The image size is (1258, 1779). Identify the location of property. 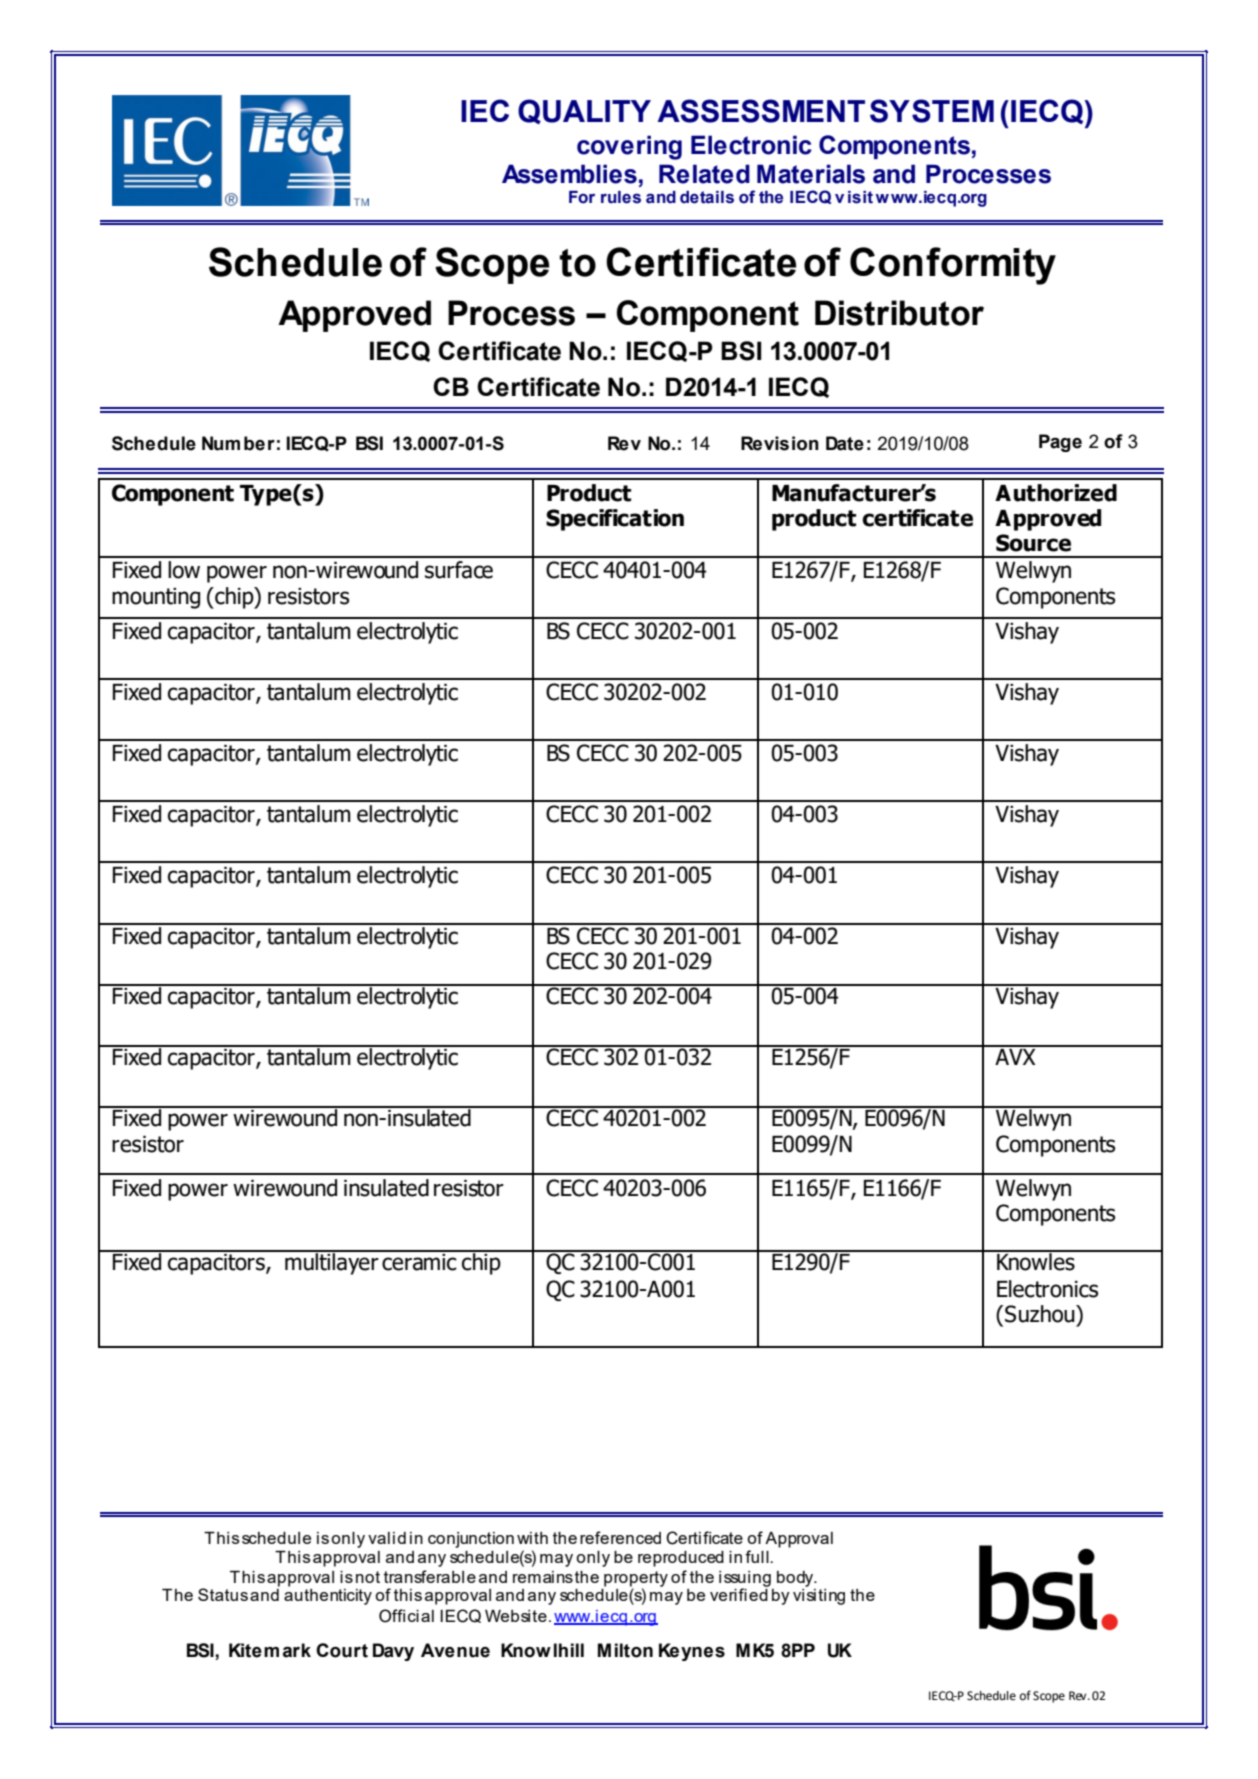
(636, 1580).
